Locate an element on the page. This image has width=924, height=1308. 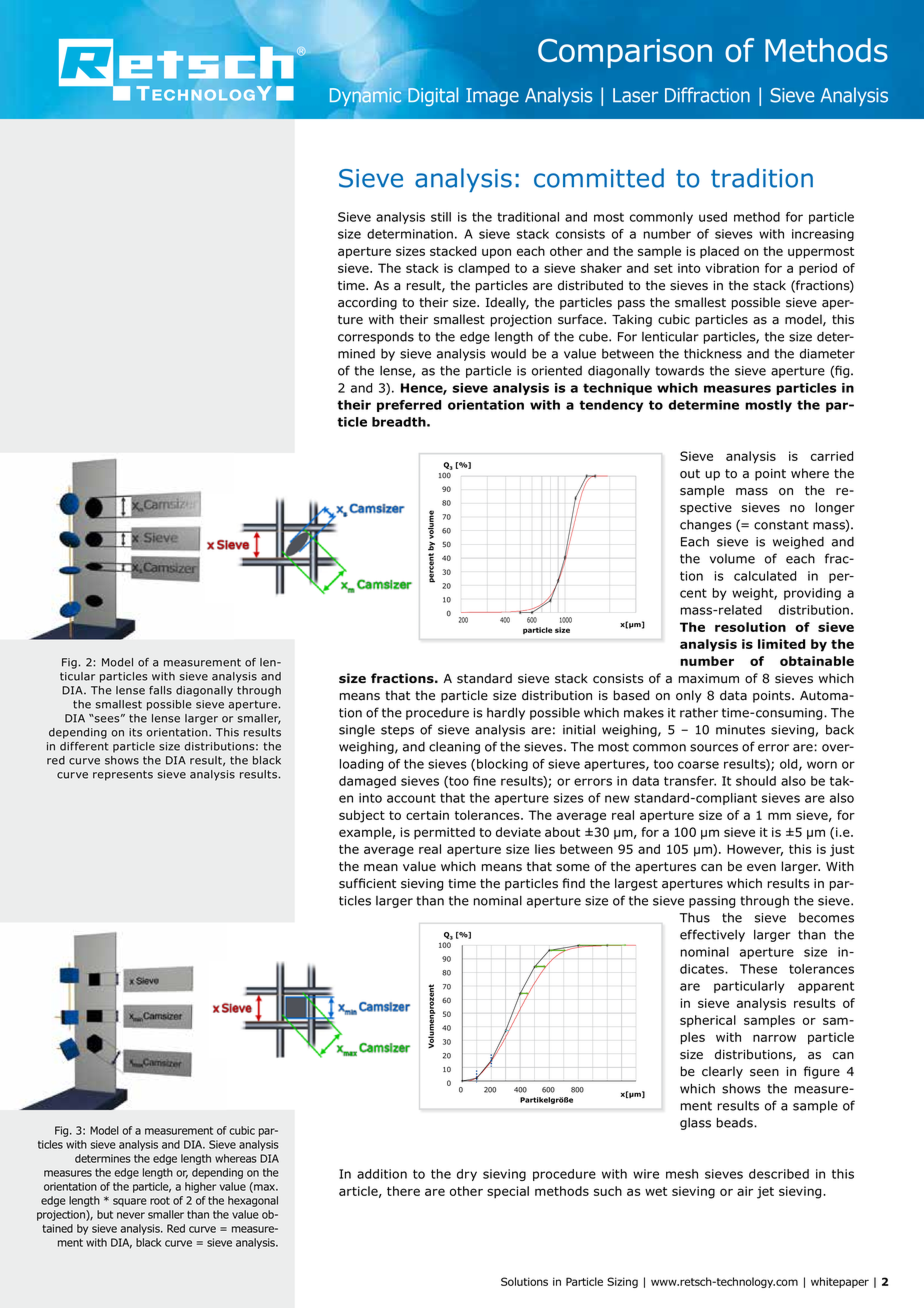
However is located at coordinates (755, 850).
